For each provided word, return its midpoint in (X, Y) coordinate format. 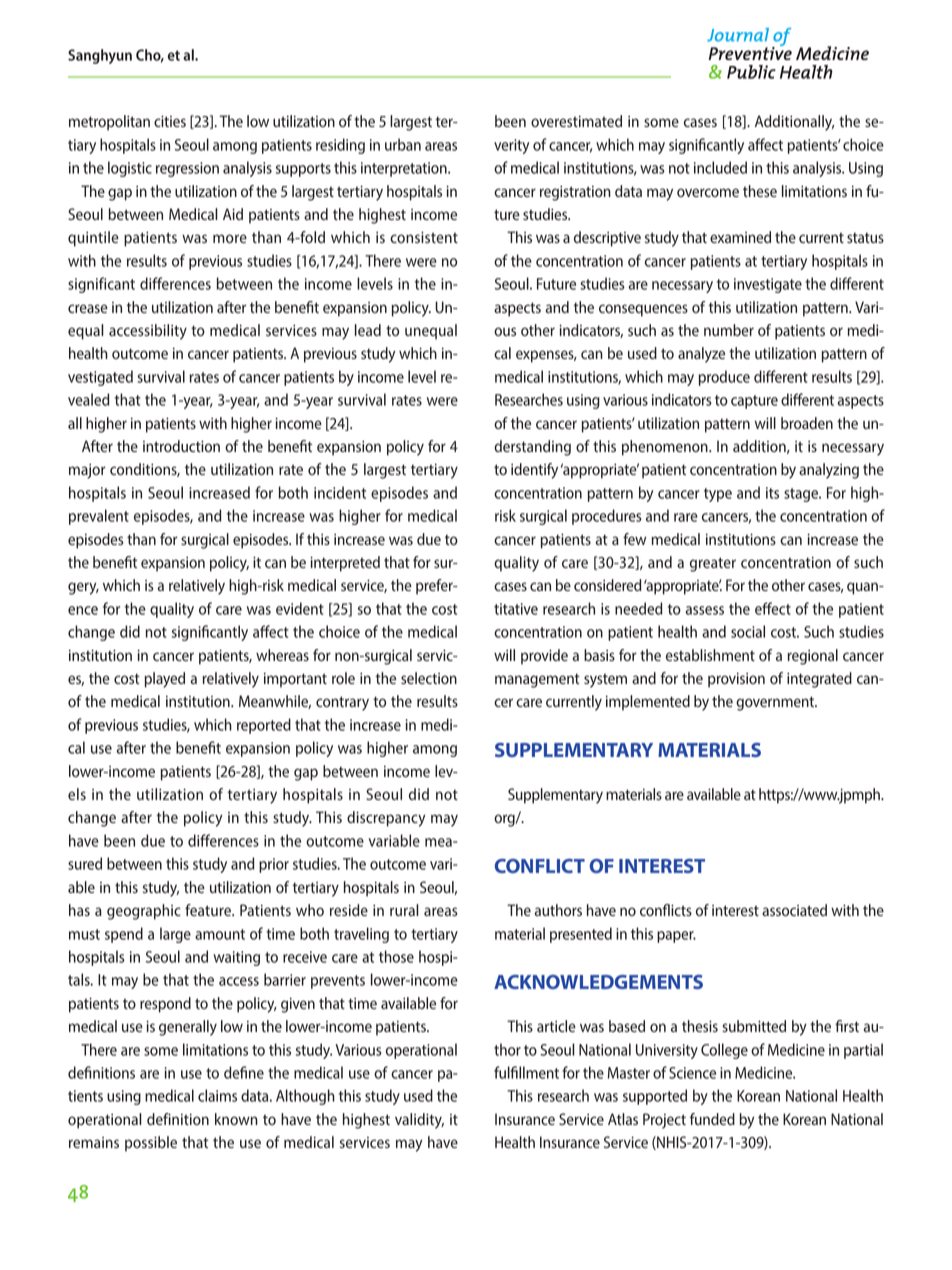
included (720, 167)
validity (419, 1121)
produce (724, 378)
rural (404, 910)
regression (187, 169)
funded (712, 1119)
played (164, 680)
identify (534, 471)
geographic (144, 912)
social (748, 631)
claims (217, 1095)
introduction (181, 446)
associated (794, 910)
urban (403, 144)
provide (544, 657)
